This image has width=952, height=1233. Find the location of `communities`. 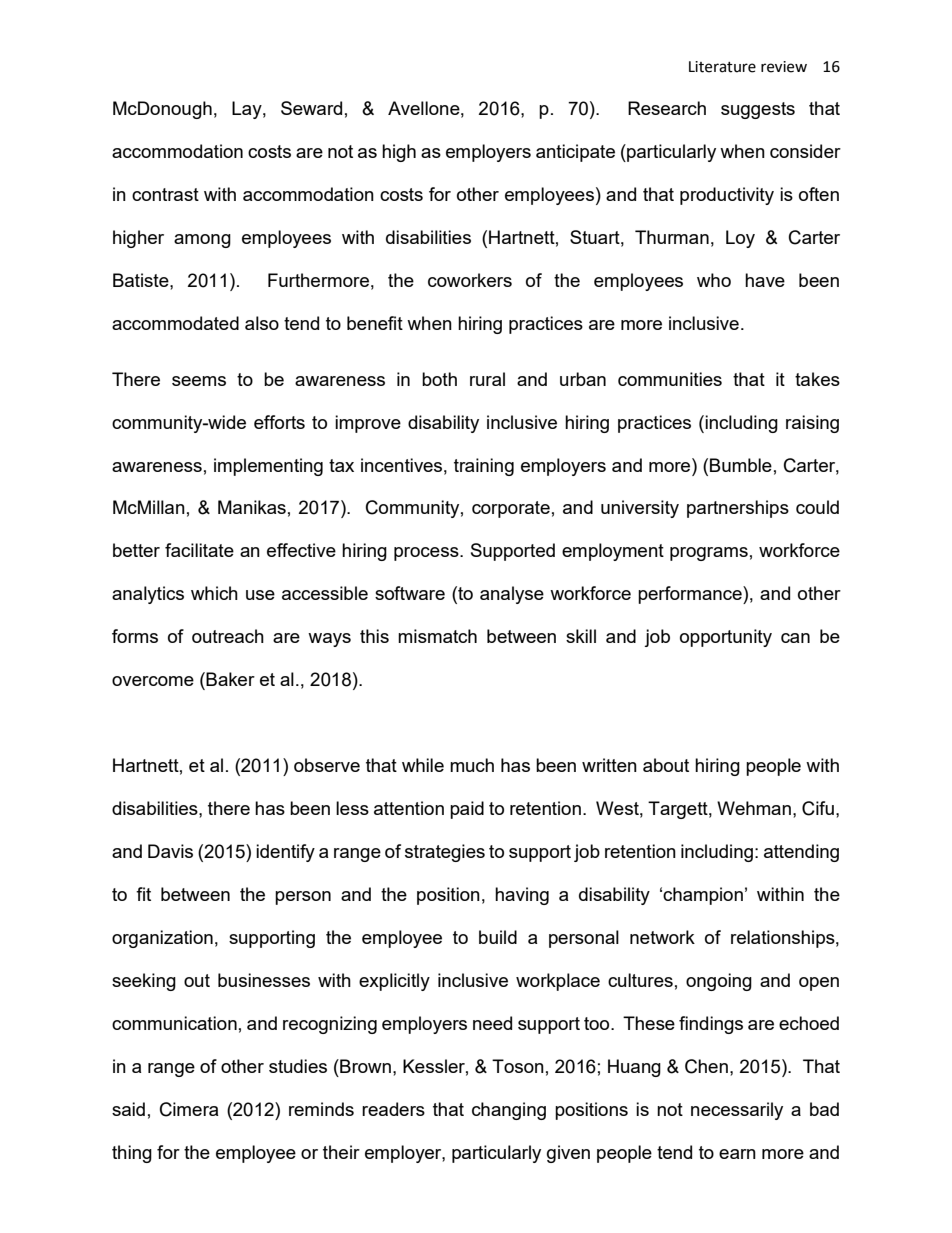

communities is located at coordinates (670, 379).
